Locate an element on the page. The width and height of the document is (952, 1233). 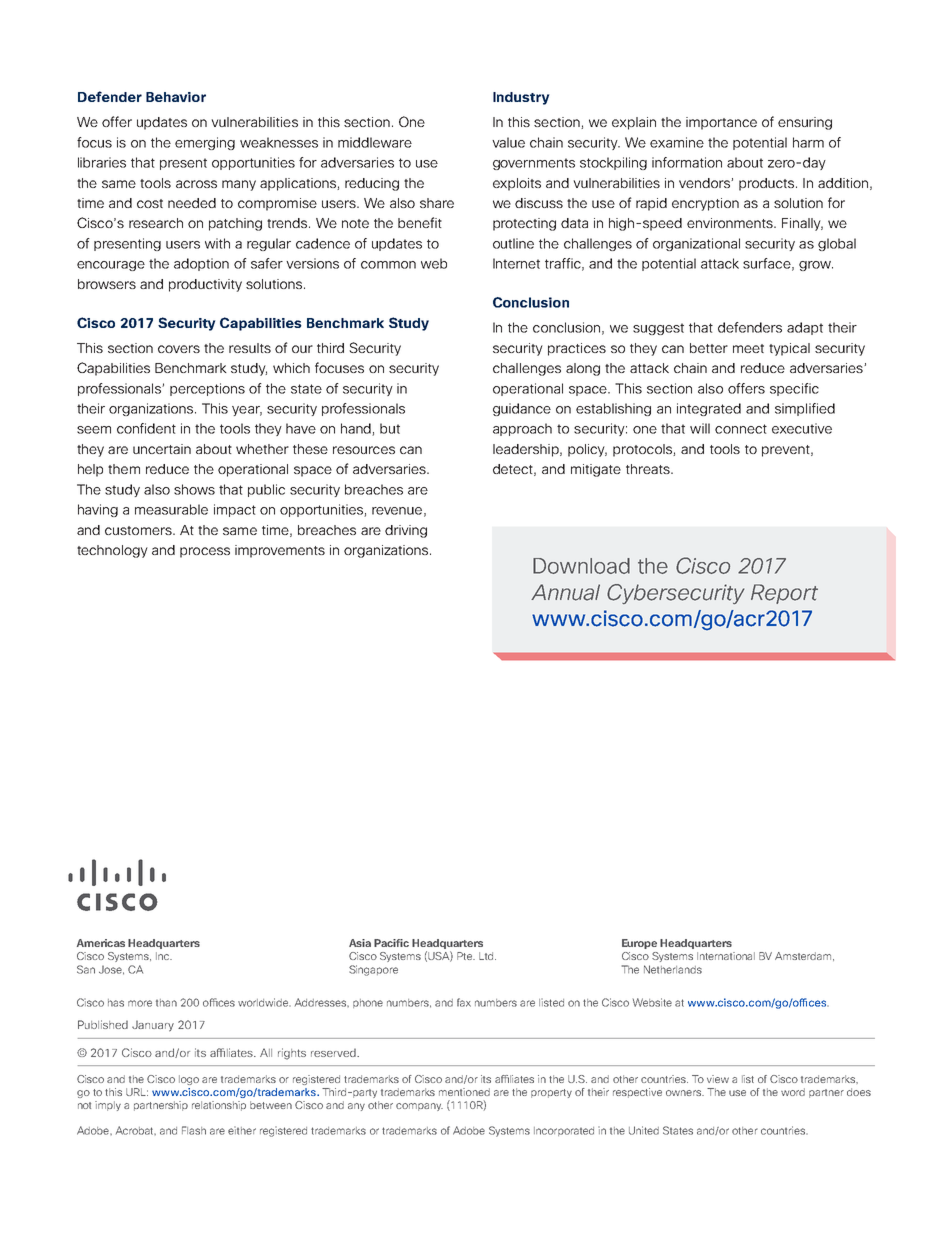
connect is located at coordinates (741, 429).
